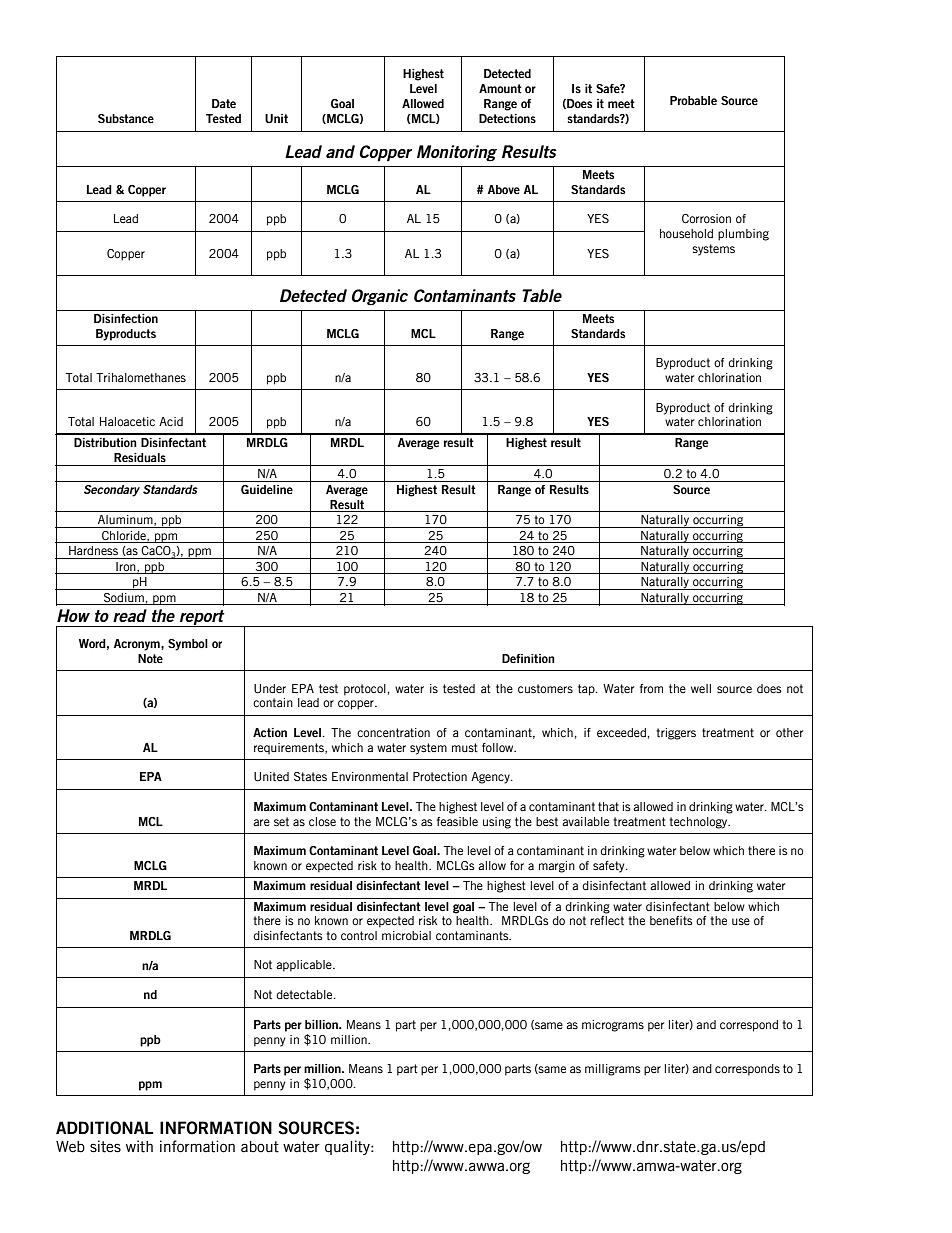  Describe the element at coordinates (139, 1146) in the document. I see `with` at that location.
